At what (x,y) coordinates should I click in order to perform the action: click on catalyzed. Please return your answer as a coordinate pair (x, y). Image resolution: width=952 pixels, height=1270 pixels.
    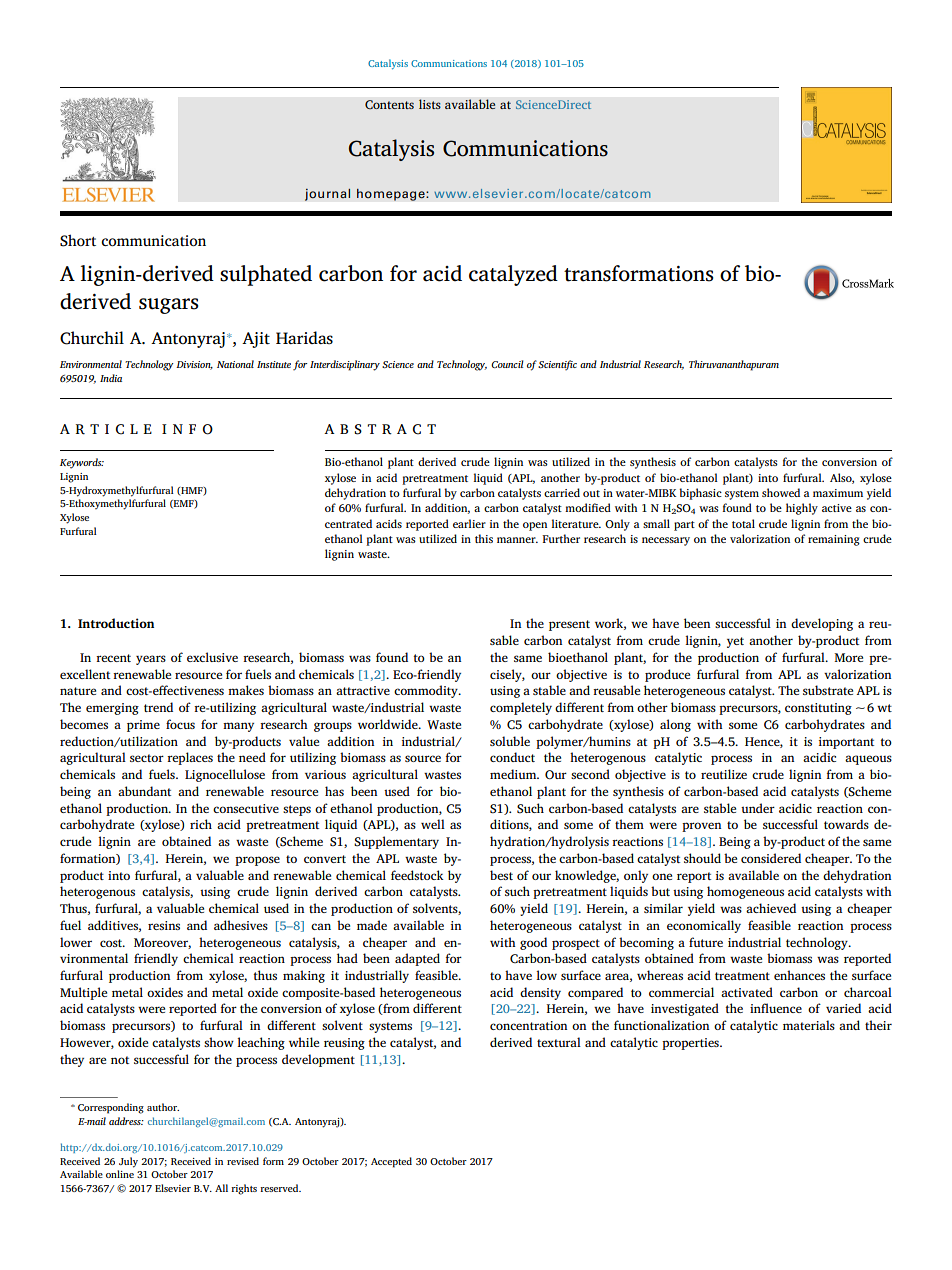
    Looking at the image, I should click on (513, 275).
